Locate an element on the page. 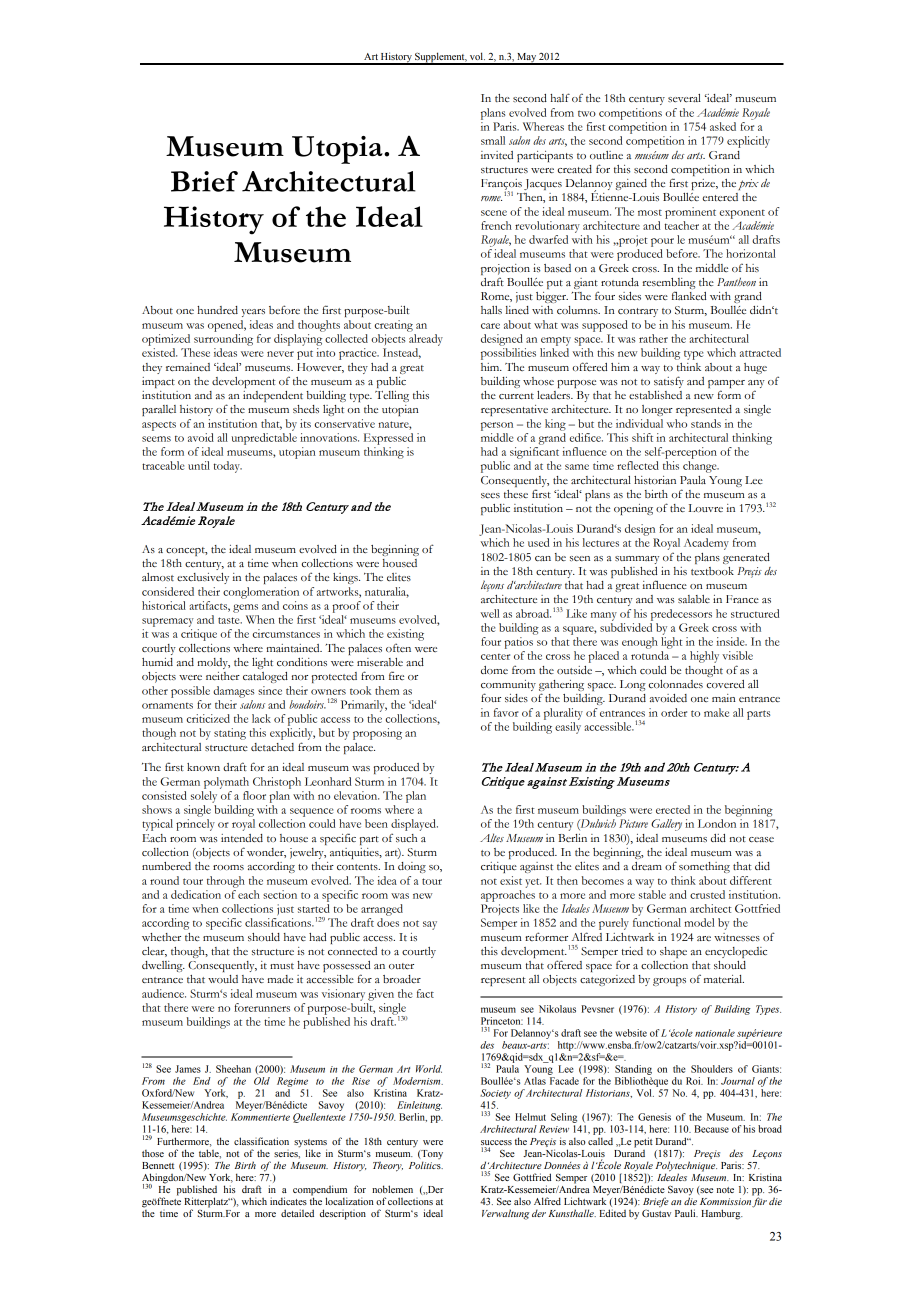 The height and width of the page is (1308, 924). center is located at coordinates (495, 657).
